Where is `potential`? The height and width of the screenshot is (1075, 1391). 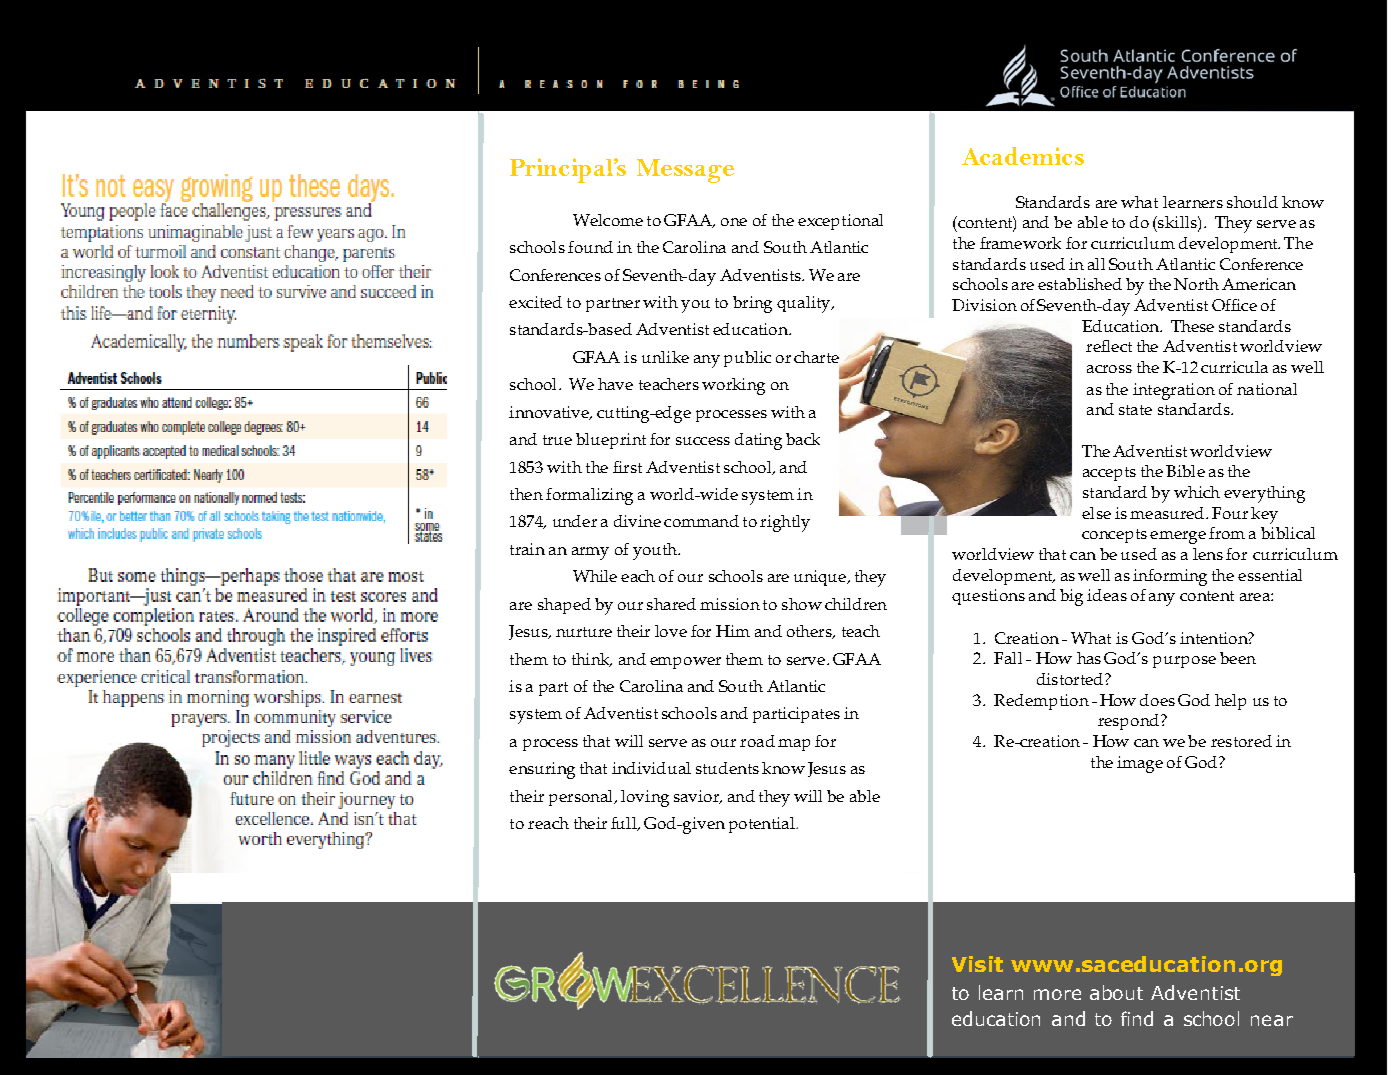
potential is located at coordinates (763, 825).
